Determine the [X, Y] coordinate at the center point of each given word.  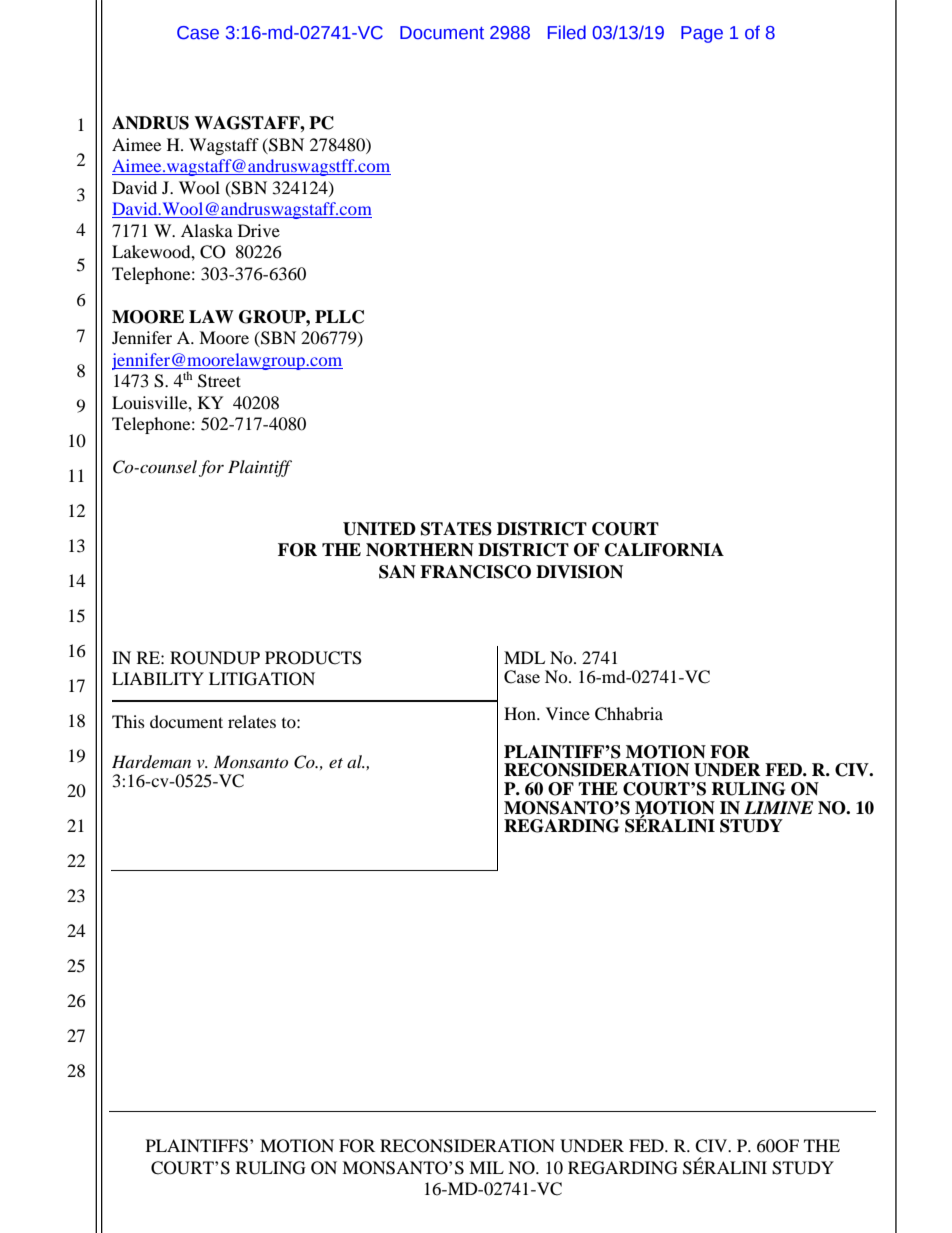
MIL [486, 1167]
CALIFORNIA [664, 550]
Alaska [207, 230]
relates [252, 721]
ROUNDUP [215, 658]
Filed [567, 32]
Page [702, 34]
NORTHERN [420, 550]
